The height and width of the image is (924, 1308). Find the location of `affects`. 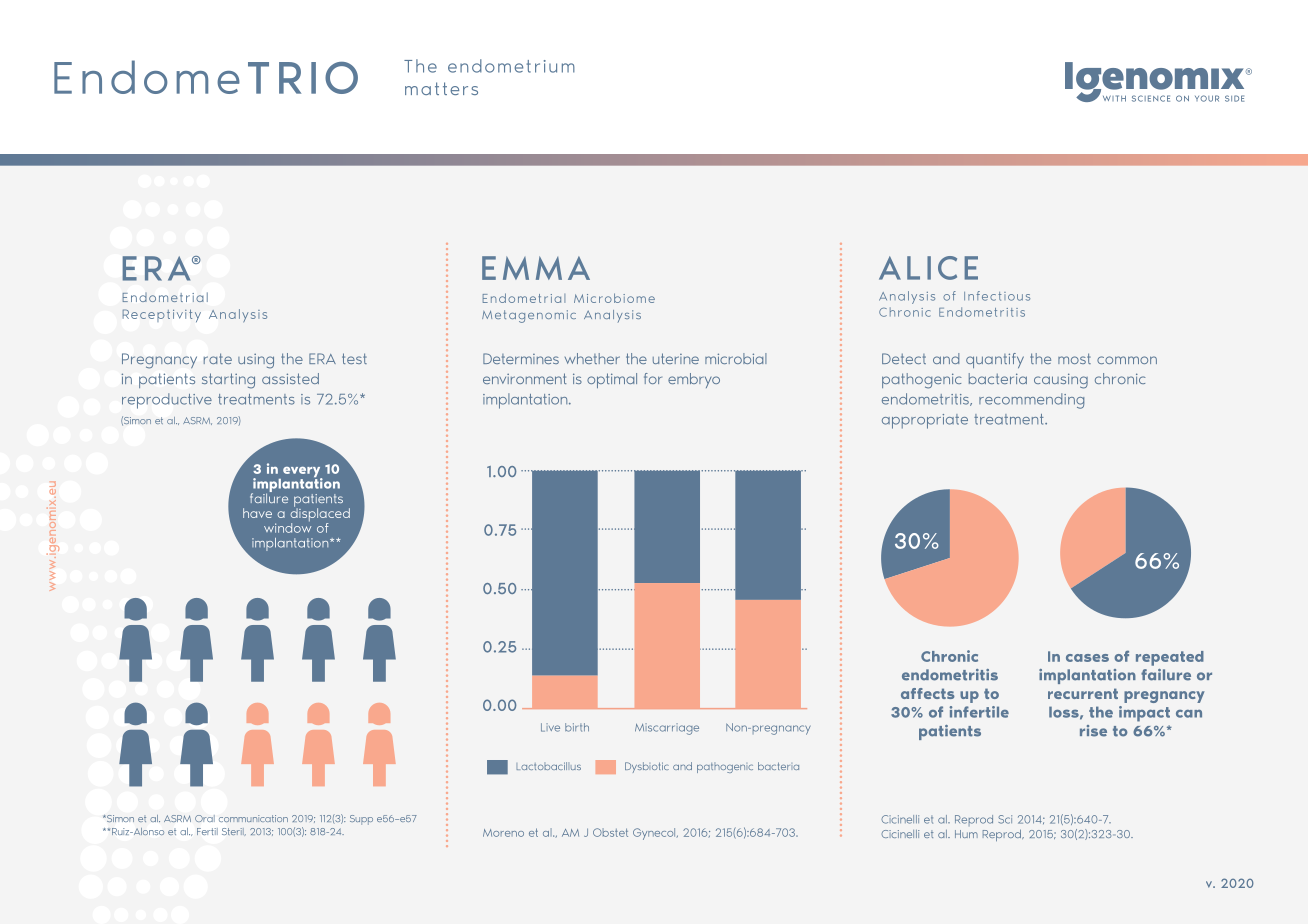

affects is located at coordinates (928, 693).
